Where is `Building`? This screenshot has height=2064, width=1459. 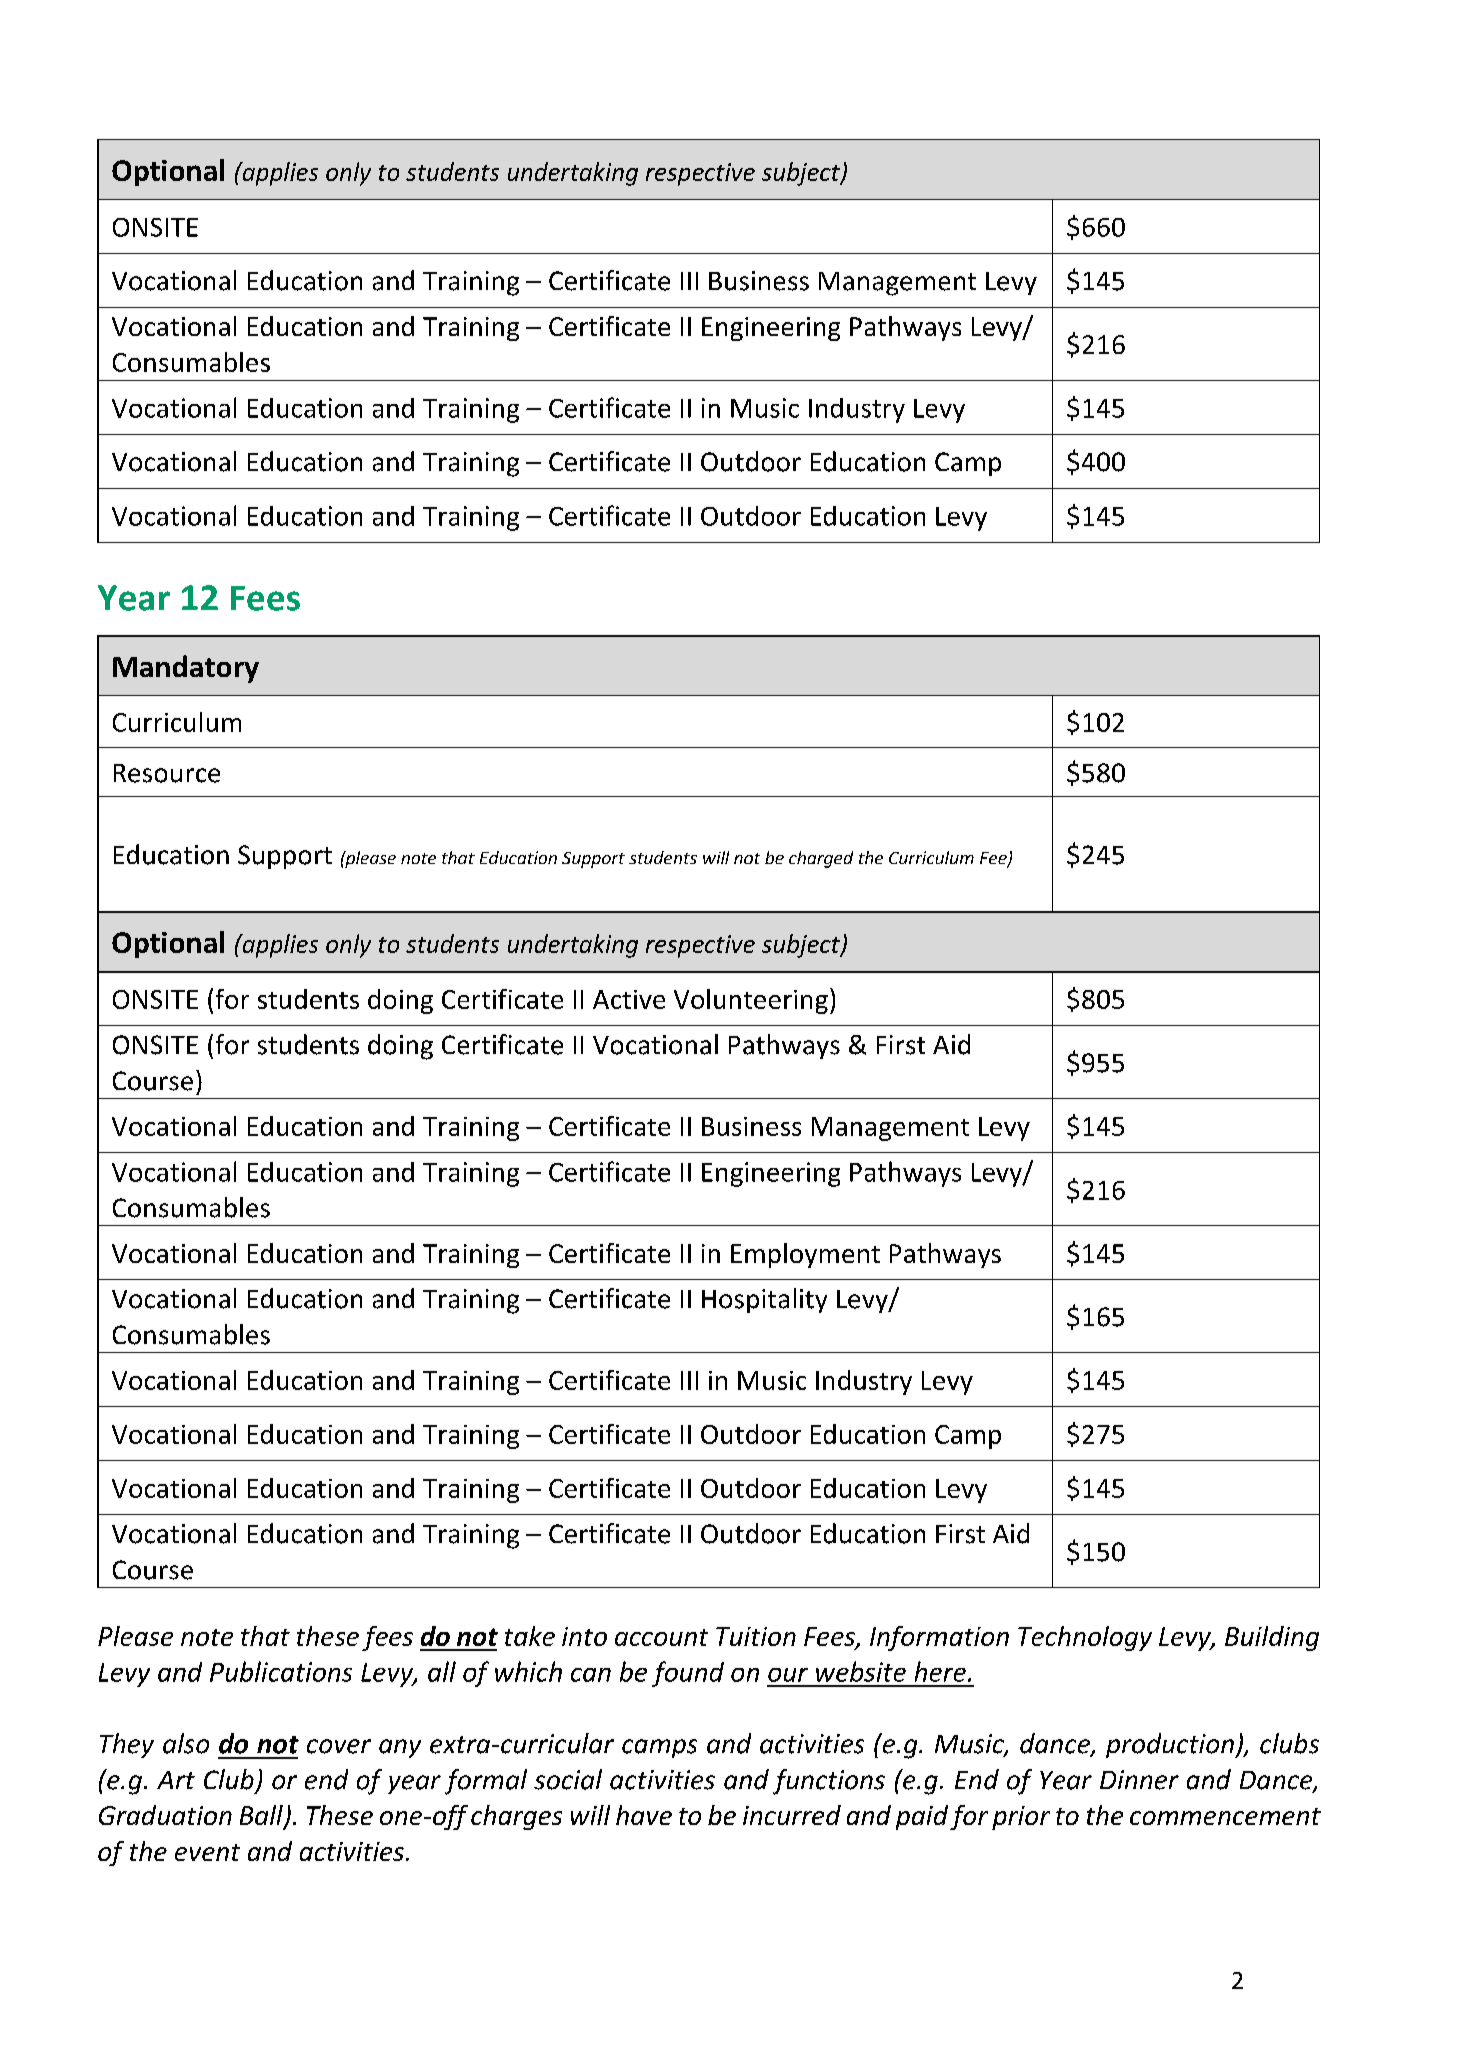
Building is located at coordinates (1272, 1638).
